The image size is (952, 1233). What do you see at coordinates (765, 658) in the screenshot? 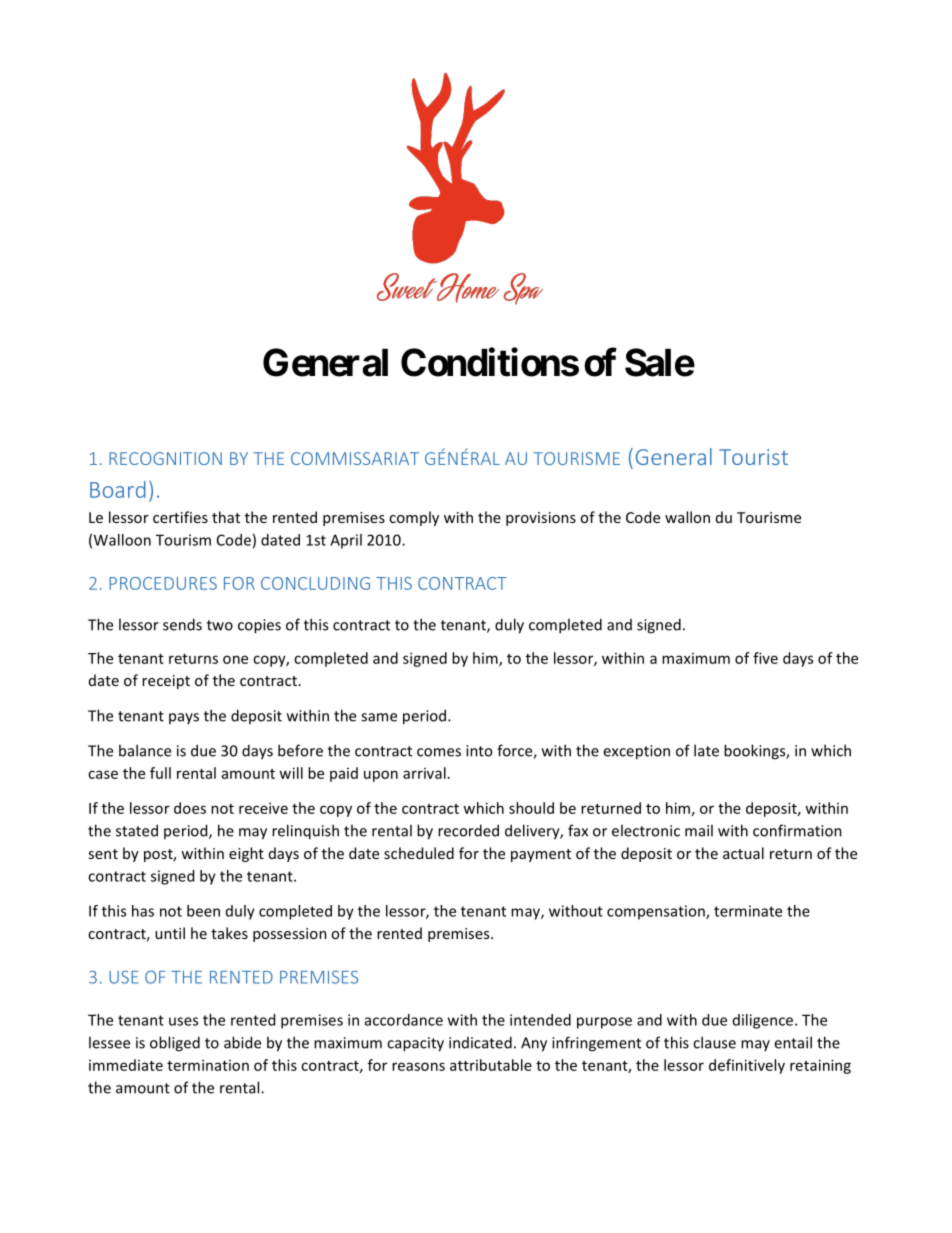
I see `five` at bounding box center [765, 658].
